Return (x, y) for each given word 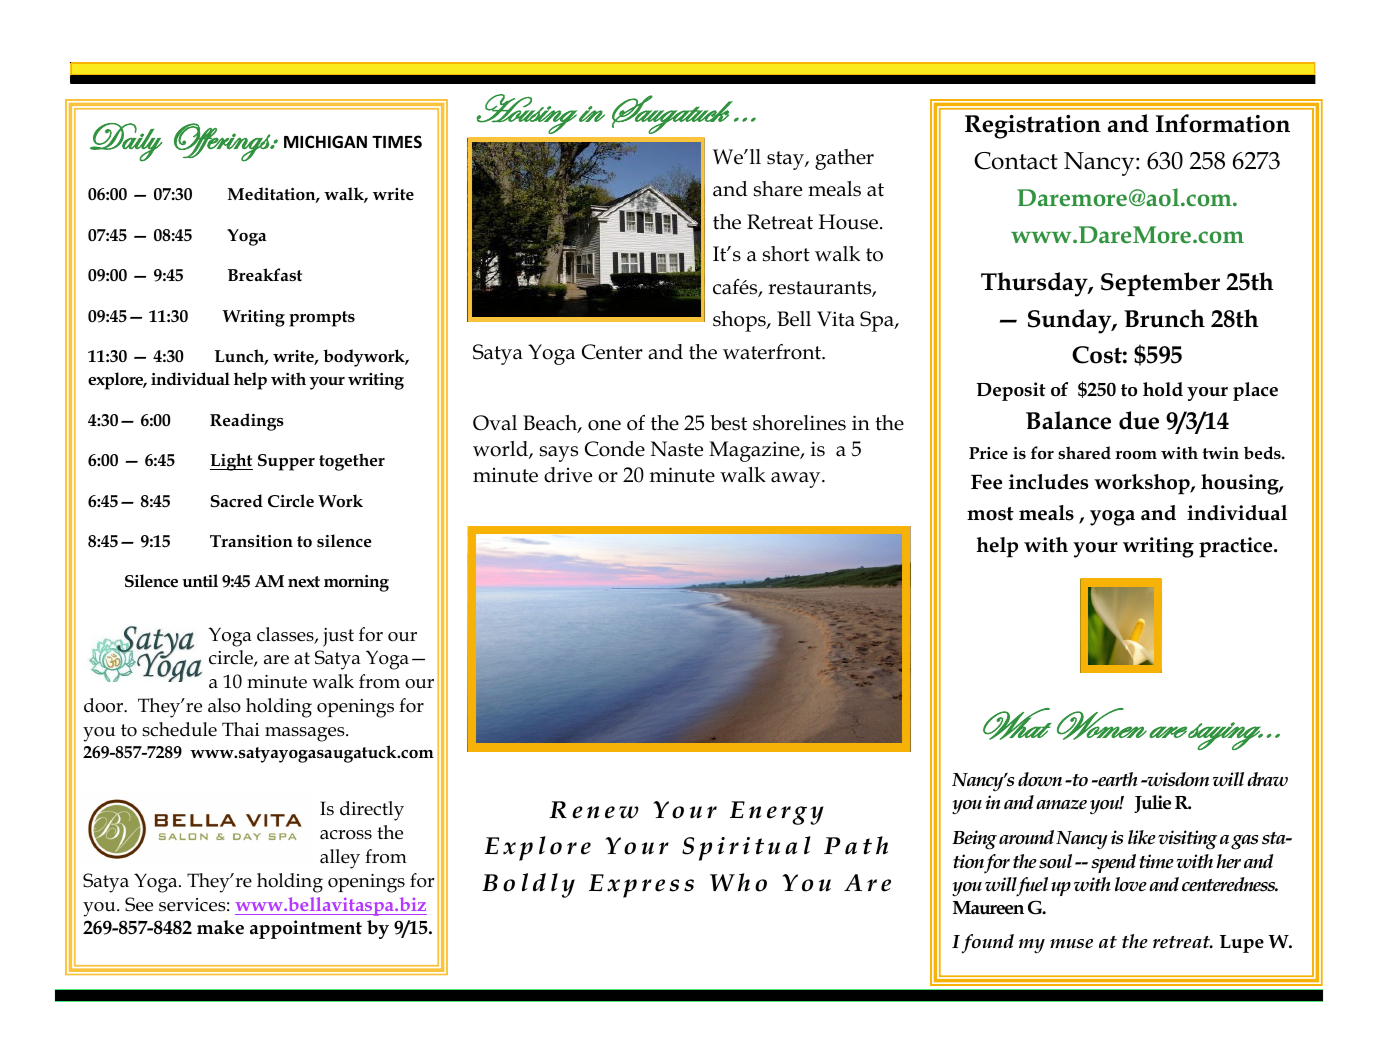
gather (844, 159)
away (797, 480)
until (200, 580)
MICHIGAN (325, 141)
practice (1237, 547)
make (220, 927)
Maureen (988, 908)
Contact (1016, 161)
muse (1071, 944)
